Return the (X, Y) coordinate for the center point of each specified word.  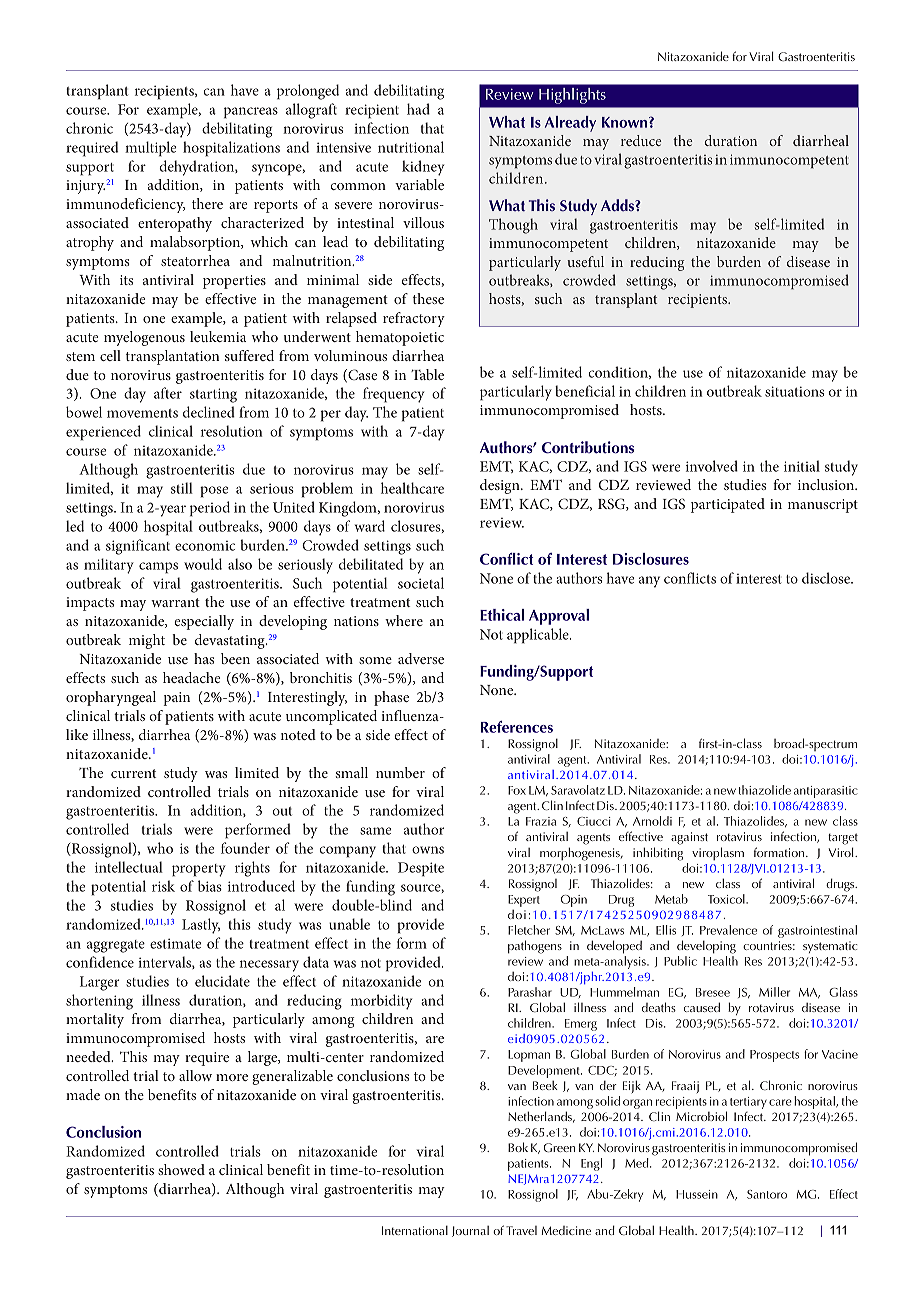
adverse (421, 658)
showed (181, 1169)
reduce (641, 140)
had (418, 109)
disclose (827, 578)
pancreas (251, 113)
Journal (470, 1231)
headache (192, 677)
